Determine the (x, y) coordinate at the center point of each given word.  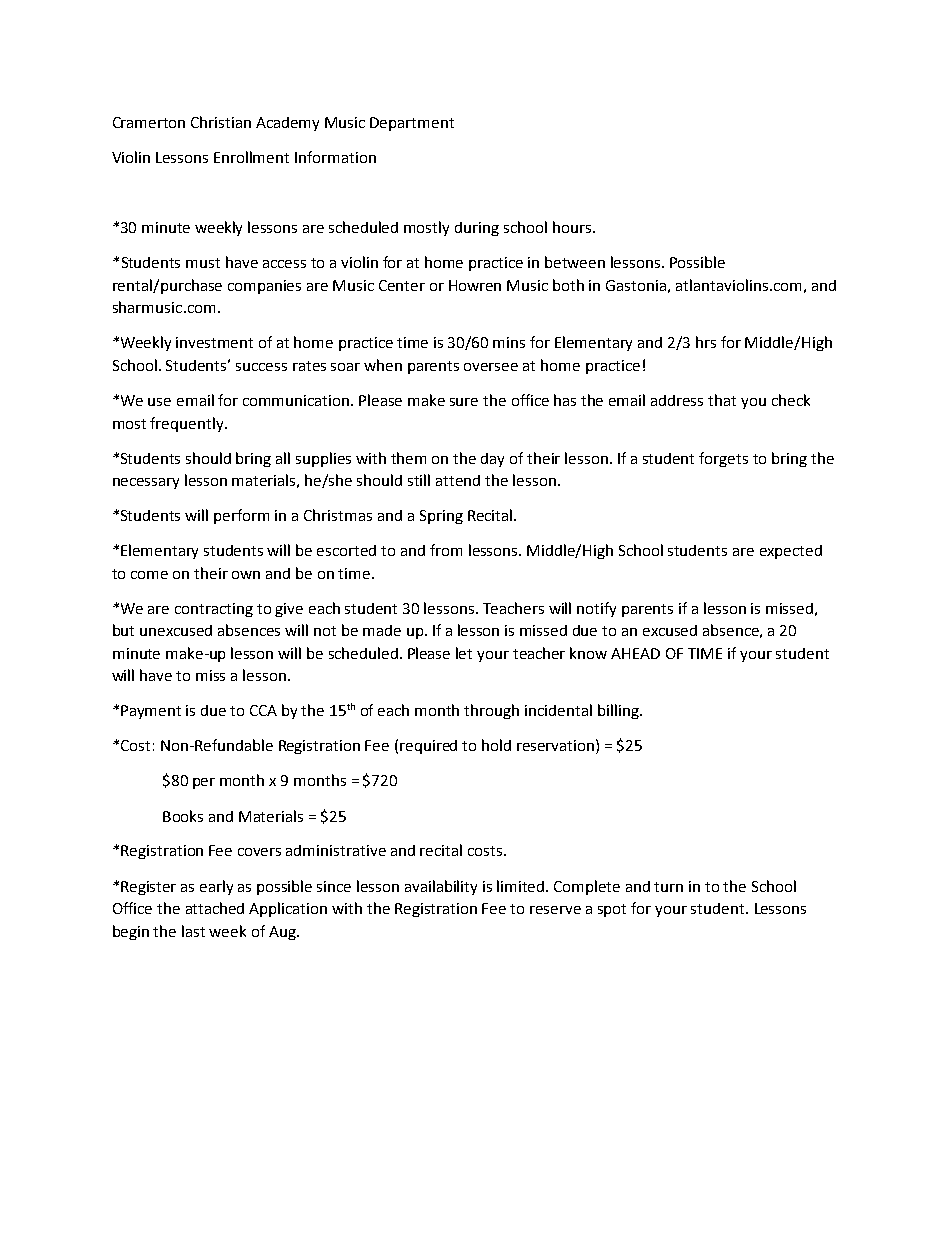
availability (441, 887)
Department (412, 124)
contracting (214, 610)
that (722, 400)
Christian (221, 122)
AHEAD (635, 653)
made (382, 630)
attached (215, 908)
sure (464, 402)
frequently (188, 424)
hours (572, 227)
